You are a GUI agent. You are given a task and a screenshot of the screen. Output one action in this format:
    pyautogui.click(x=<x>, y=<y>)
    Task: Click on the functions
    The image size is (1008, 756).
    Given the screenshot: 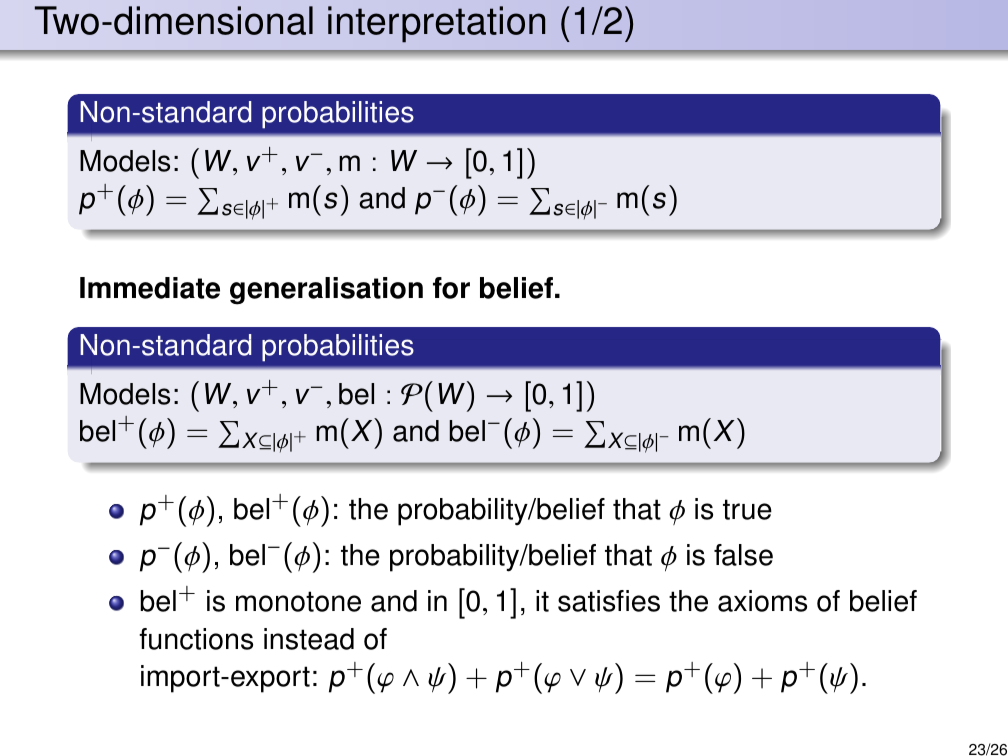 What is the action you would take?
    pyautogui.click(x=196, y=639)
